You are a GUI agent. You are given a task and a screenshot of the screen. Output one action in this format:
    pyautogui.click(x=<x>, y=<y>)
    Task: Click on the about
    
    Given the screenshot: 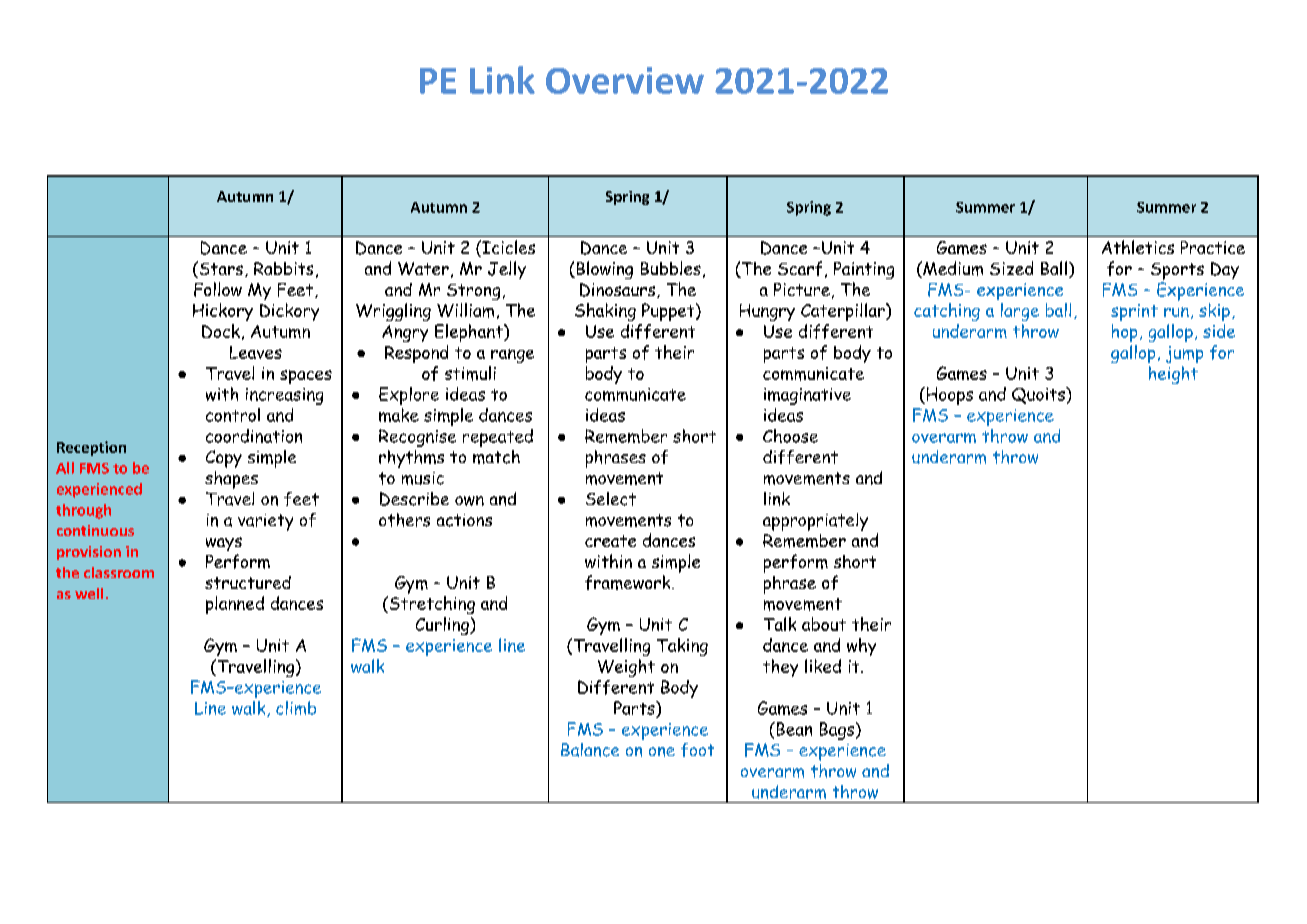 What is the action you would take?
    pyautogui.click(x=824, y=624)
